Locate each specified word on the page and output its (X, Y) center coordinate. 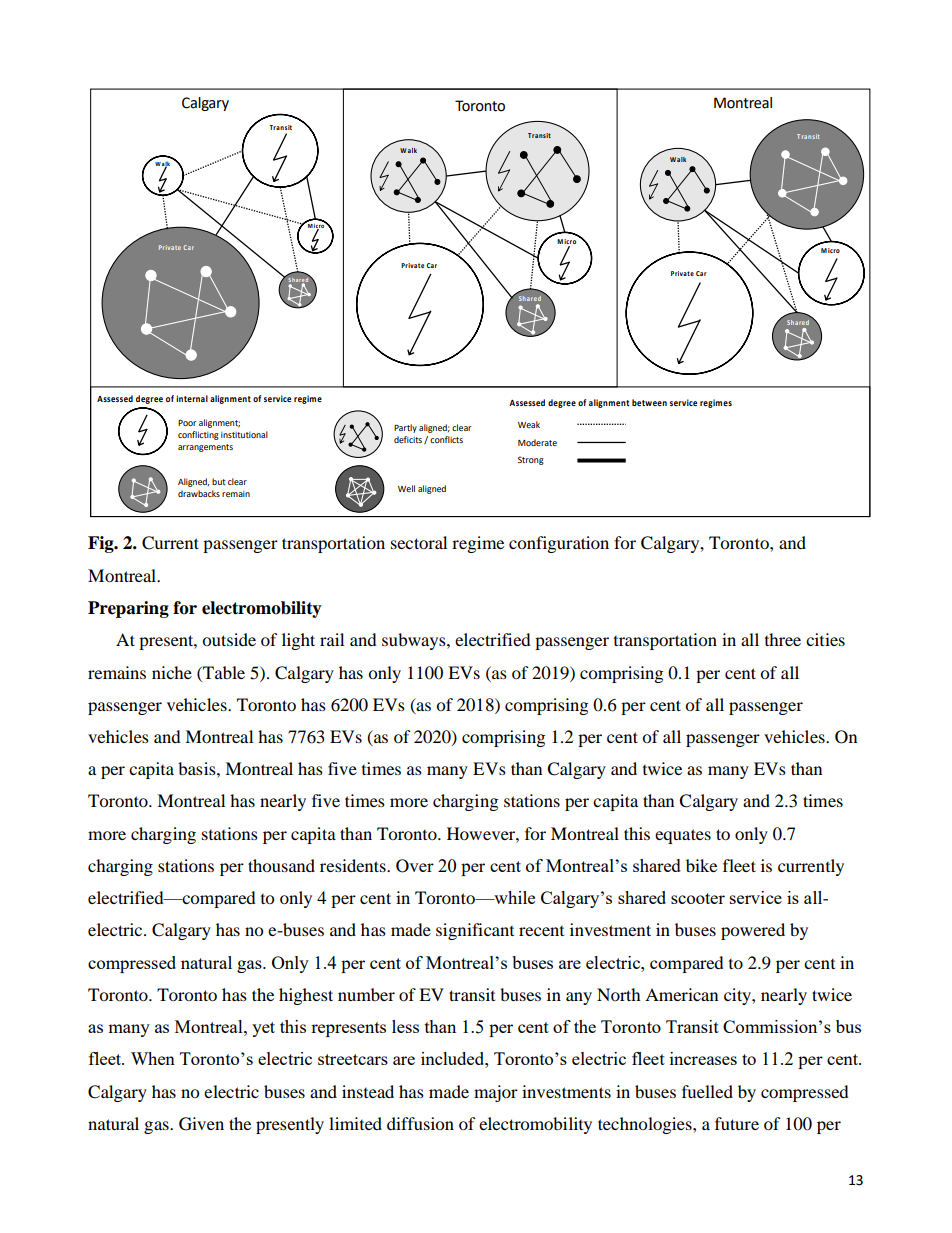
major (496, 1093)
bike (701, 865)
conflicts (446, 439)
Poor (187, 423)
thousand (281, 865)
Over (415, 866)
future (737, 1123)
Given (201, 1124)
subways (415, 641)
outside (229, 639)
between (649, 402)
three (783, 639)
